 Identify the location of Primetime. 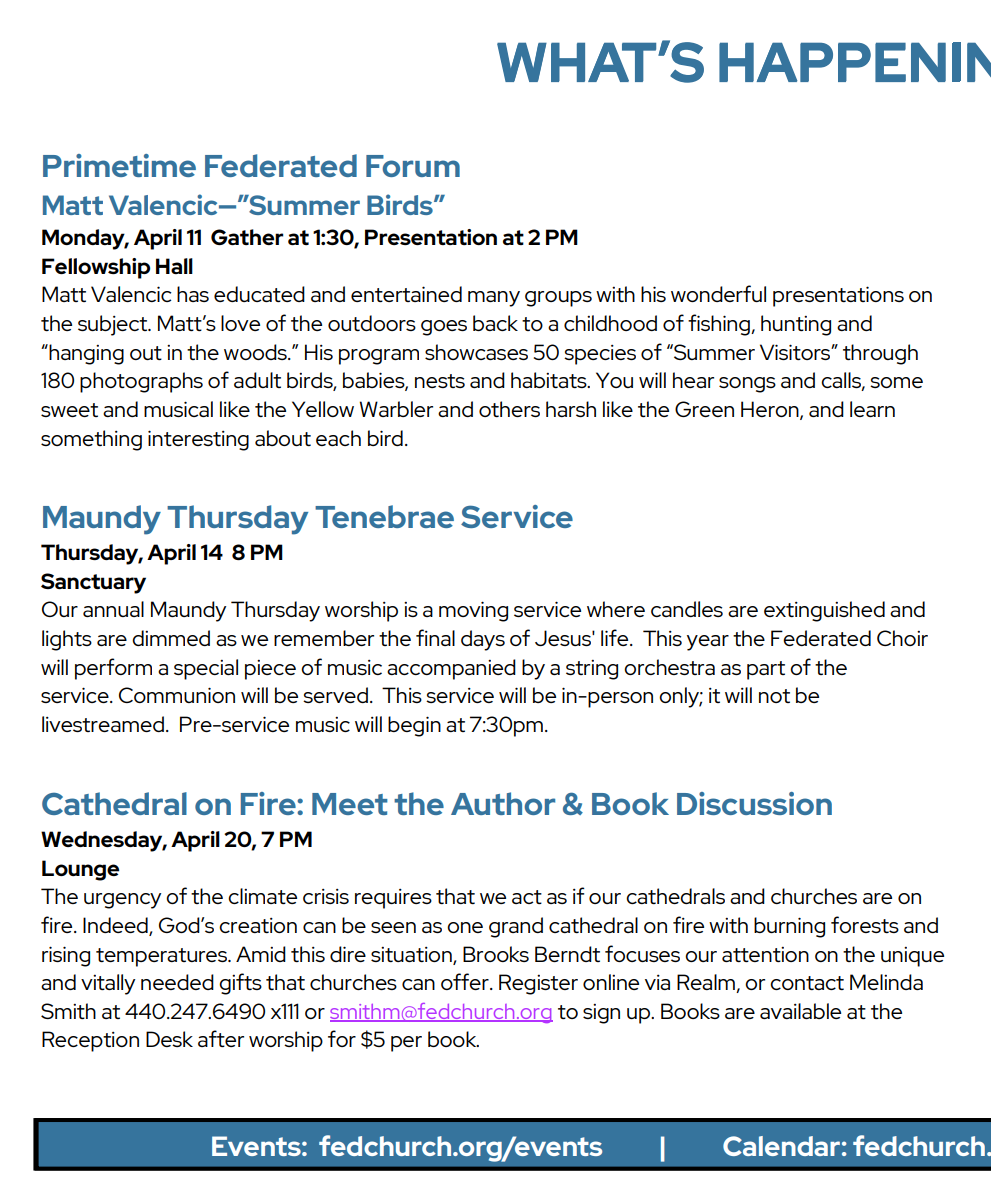
(119, 165).
